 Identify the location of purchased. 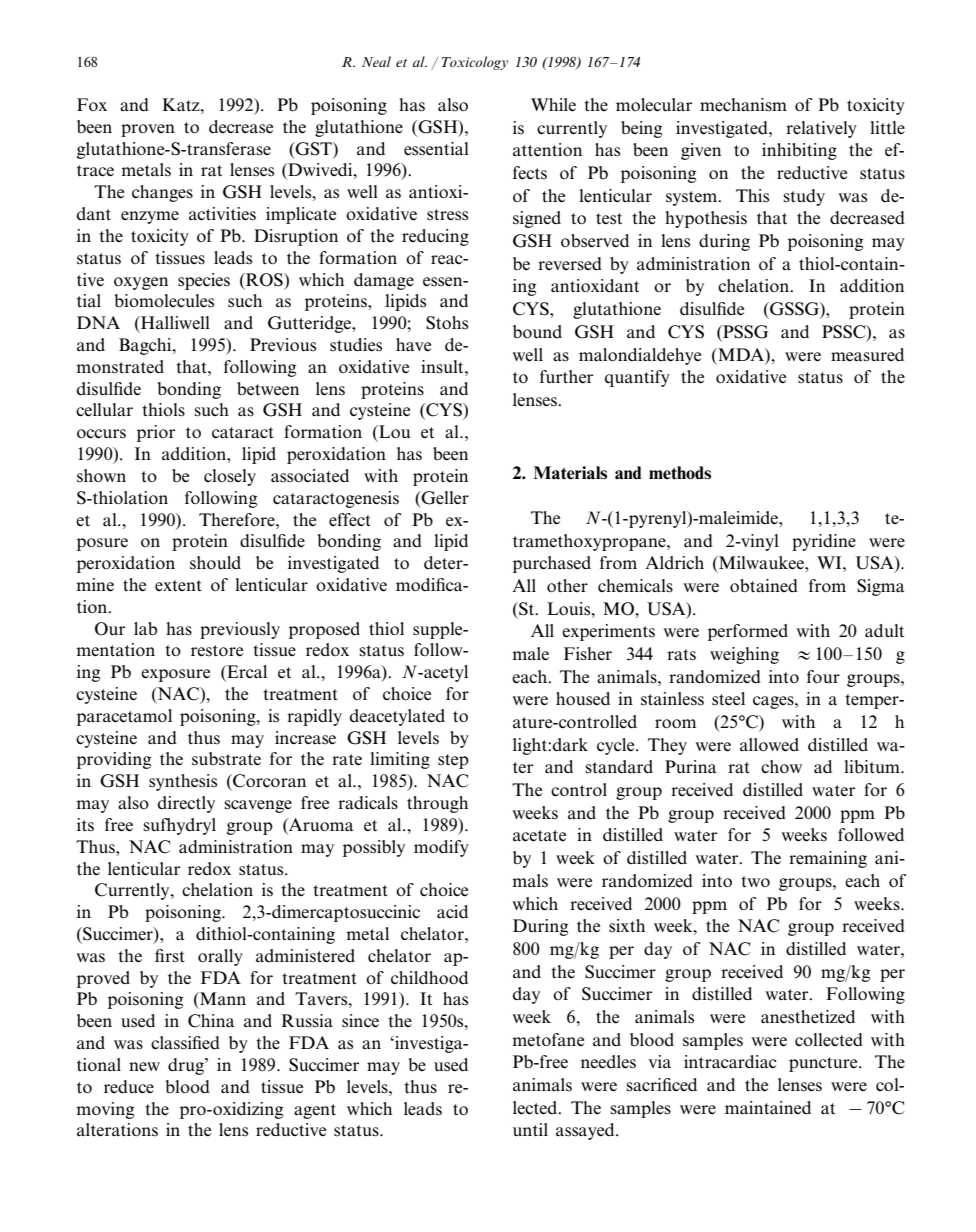
(552, 564).
